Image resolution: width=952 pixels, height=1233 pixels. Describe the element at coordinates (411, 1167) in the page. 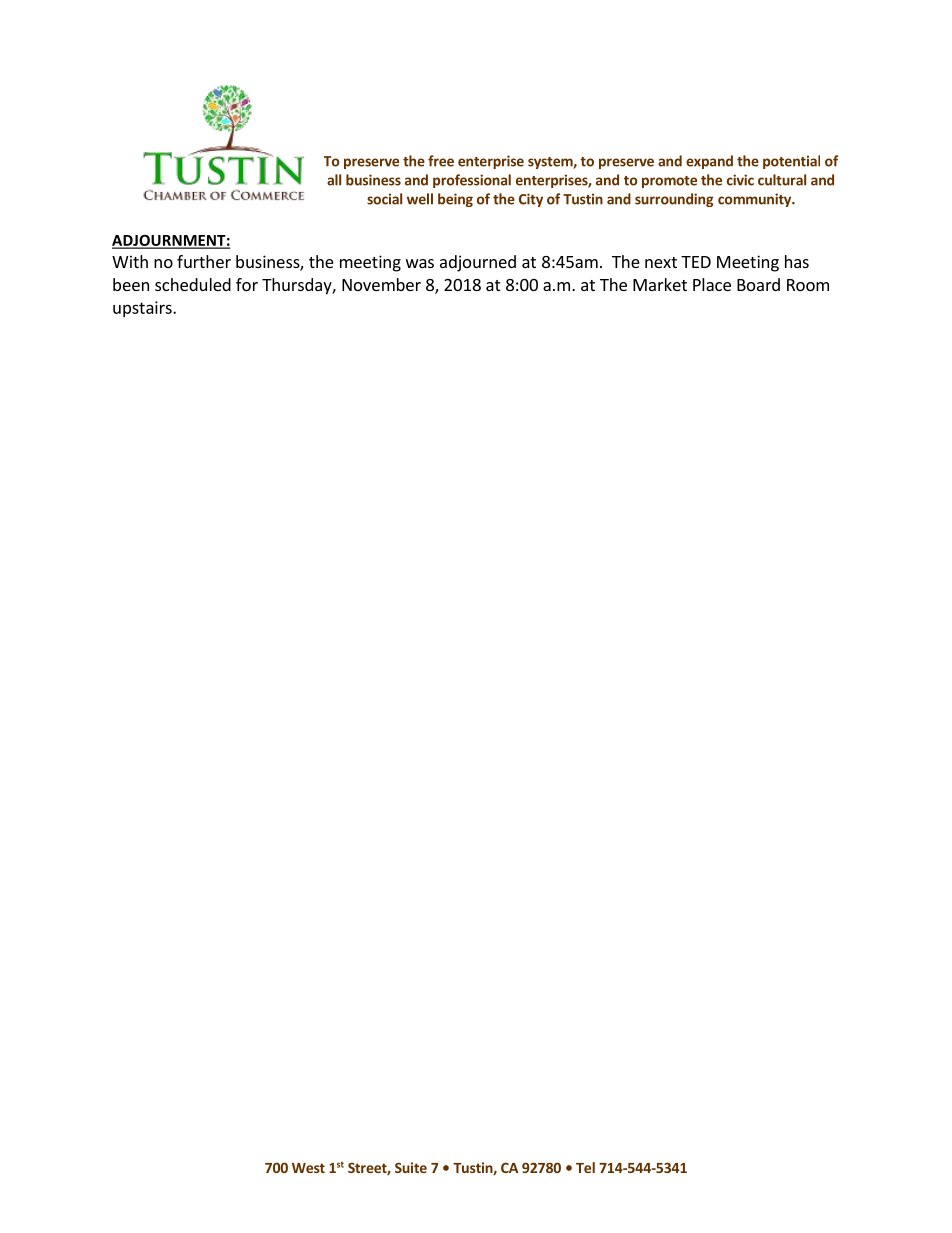

I see `Suite` at that location.
